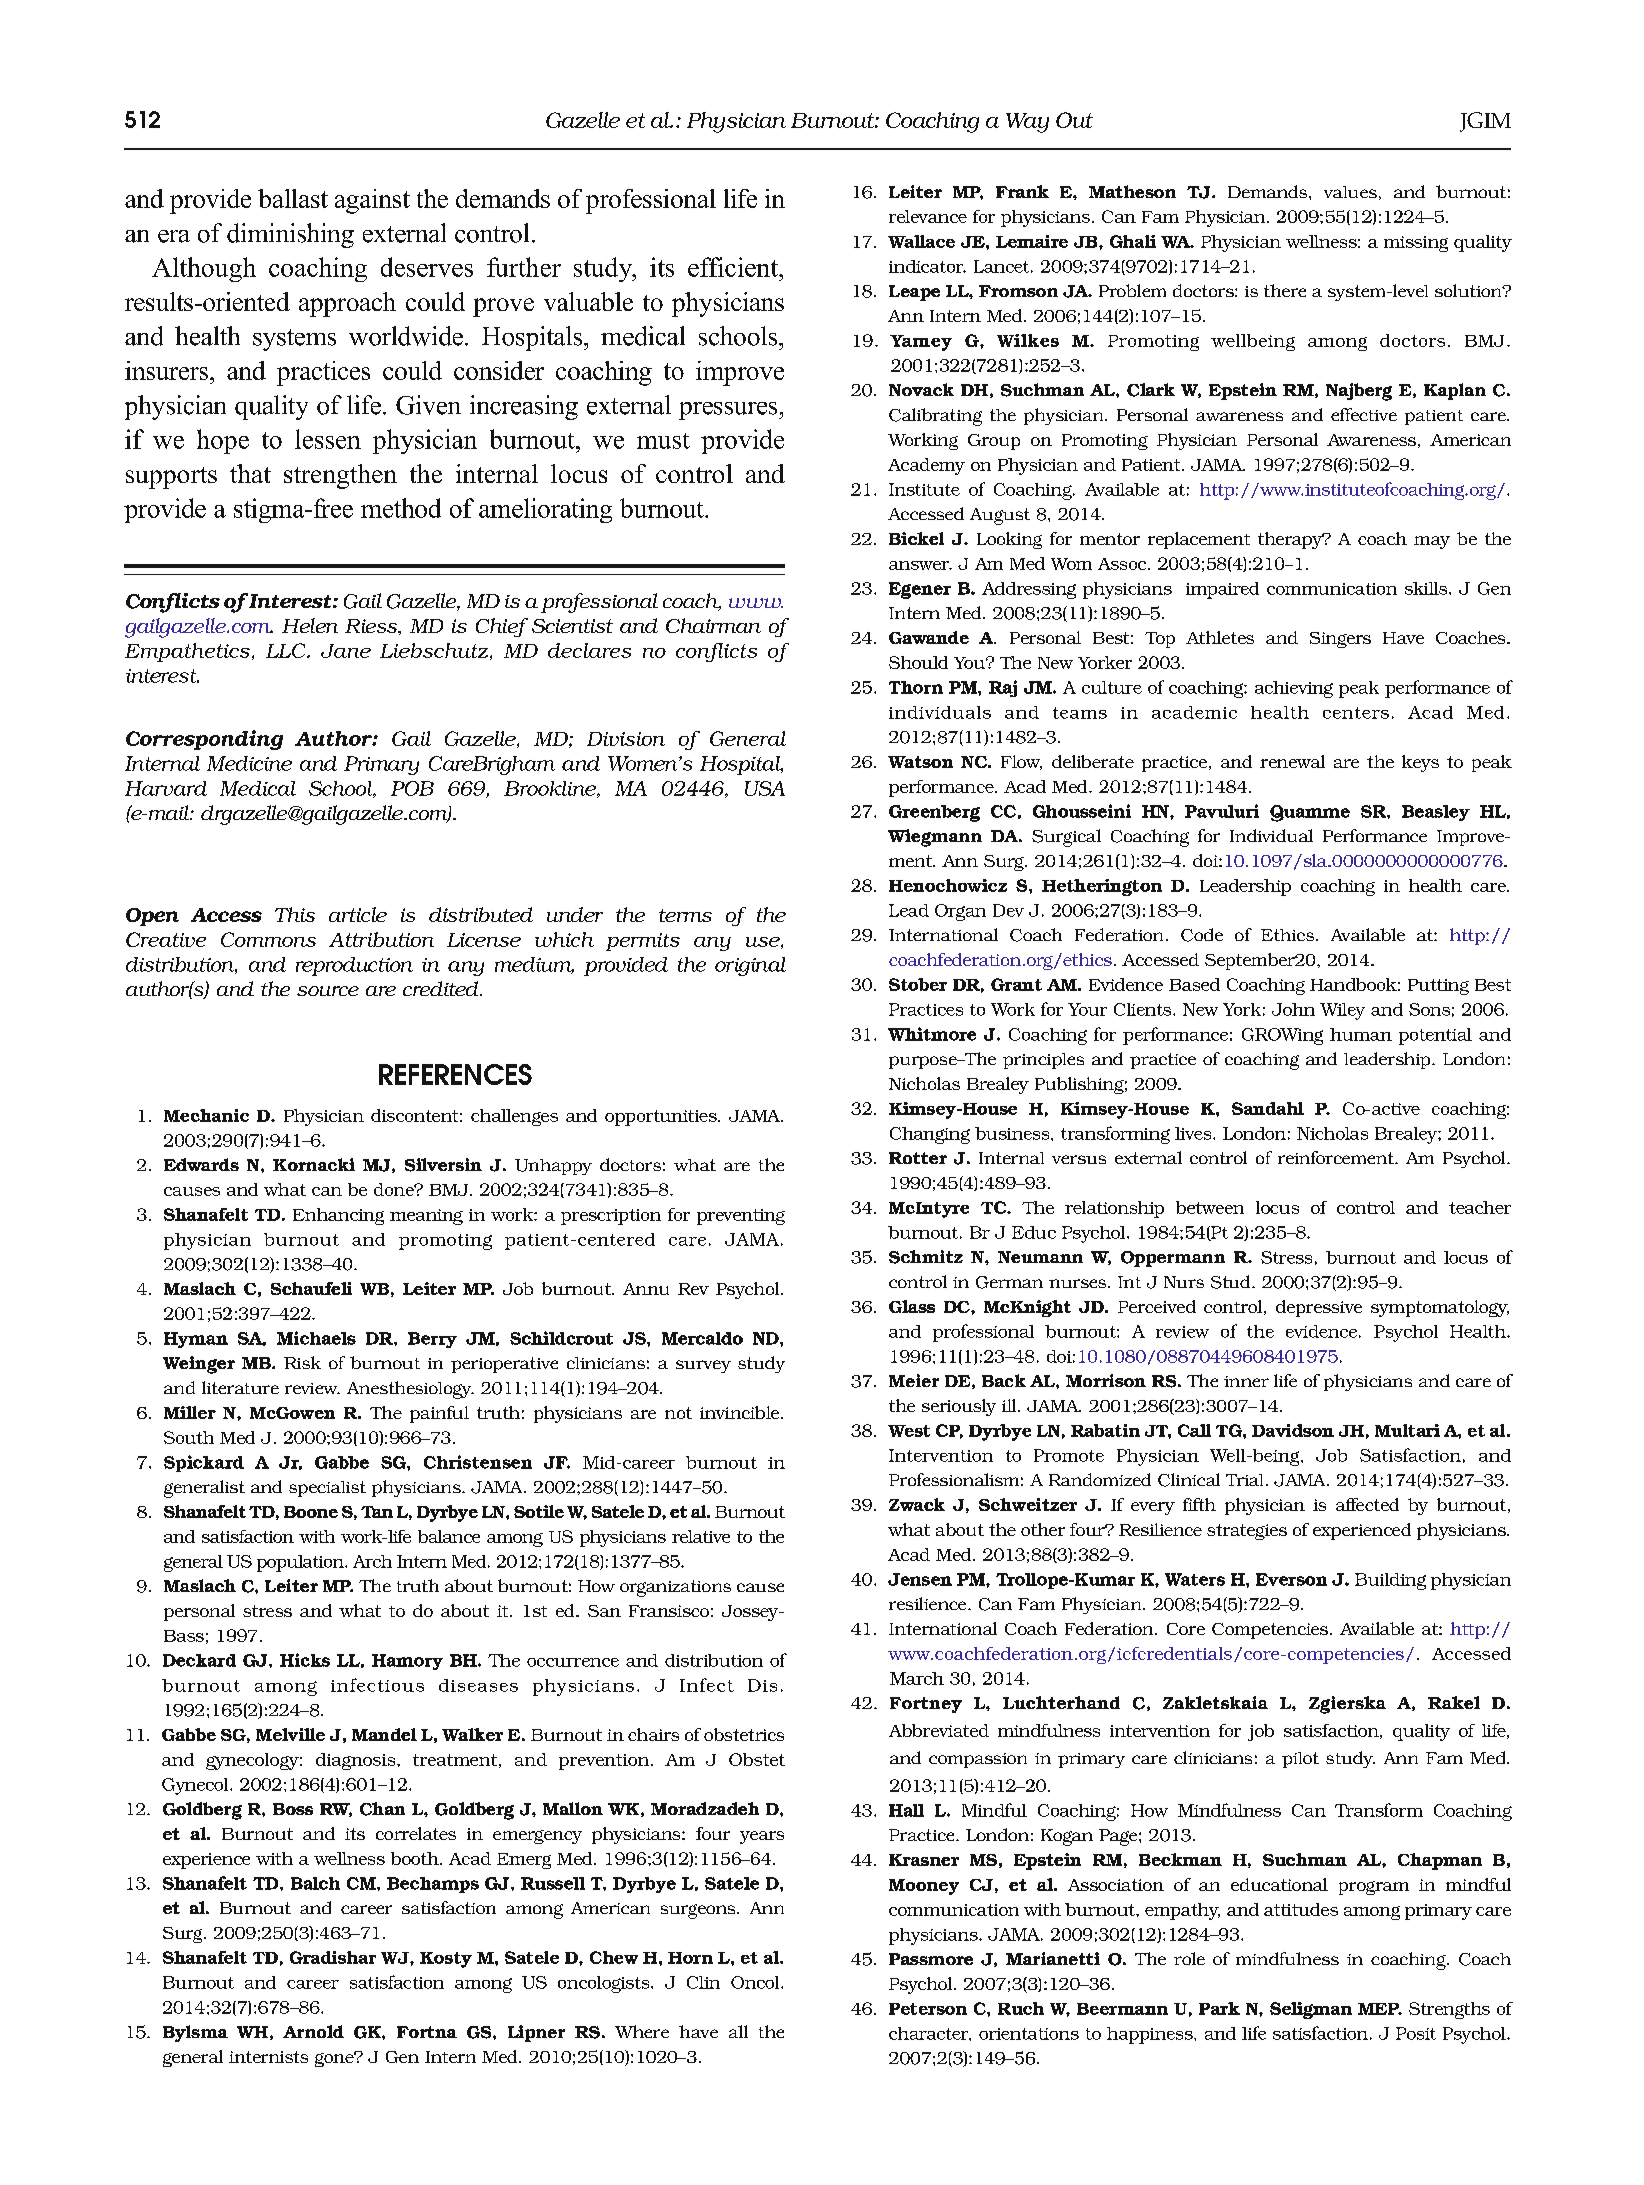  What do you see at coordinates (928, 2009) in the screenshot?
I see `Peterson` at bounding box center [928, 2009].
